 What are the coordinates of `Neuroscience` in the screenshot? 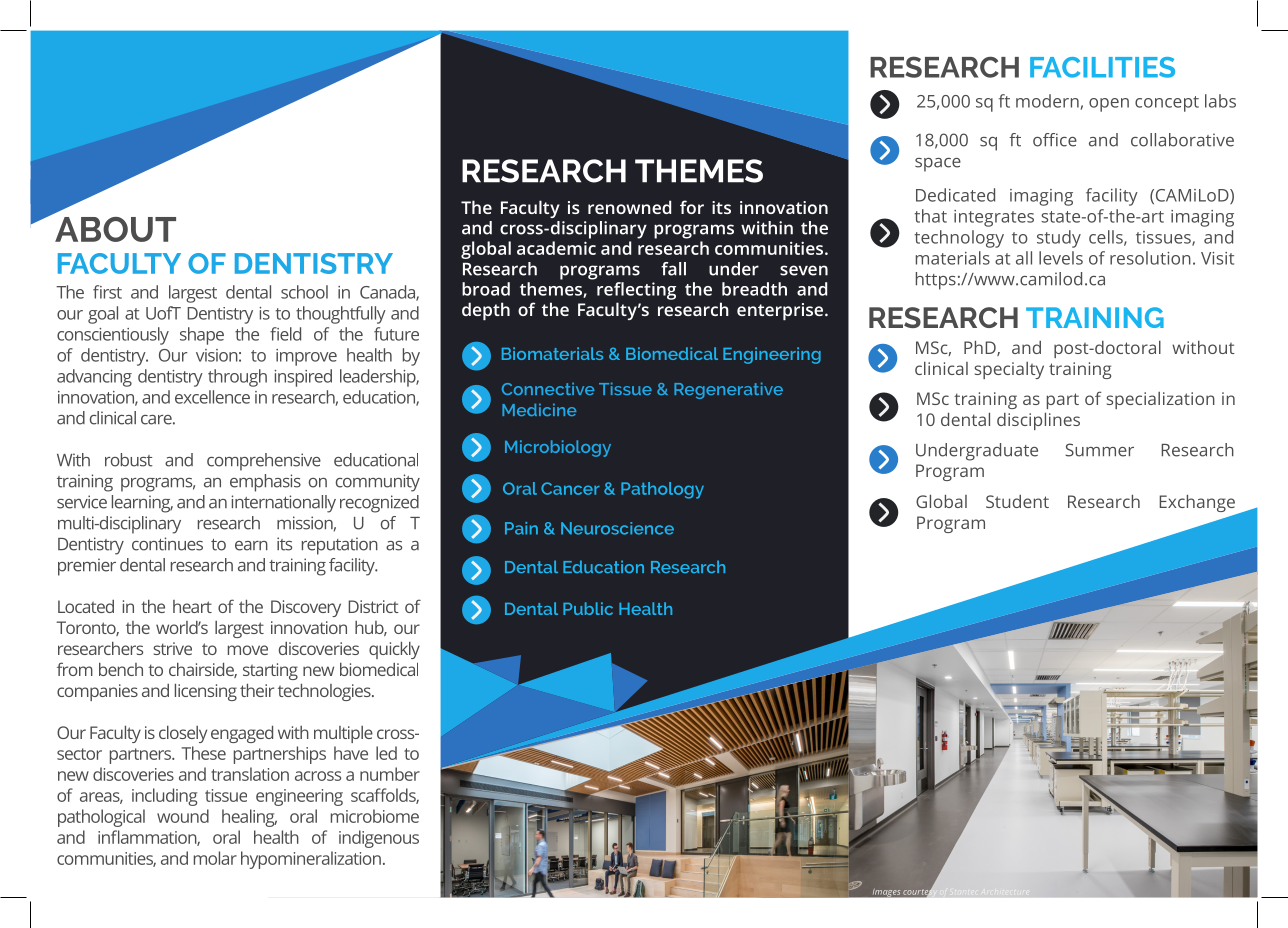 It's located at (617, 528).
